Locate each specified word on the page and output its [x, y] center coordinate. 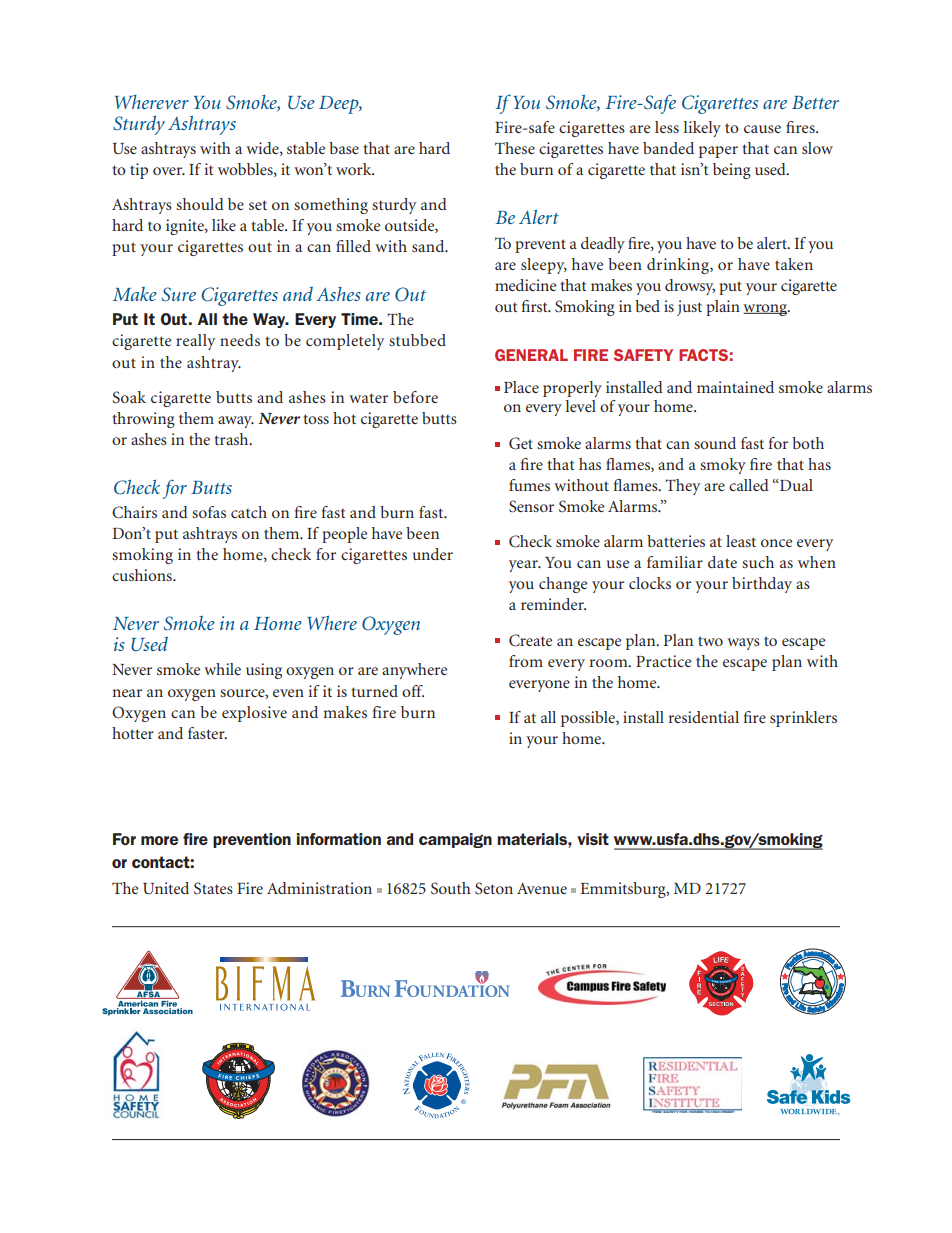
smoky [723, 466]
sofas [209, 512]
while [222, 669]
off [413, 691]
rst [540, 307]
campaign [455, 840]
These [515, 148]
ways [743, 644]
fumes [529, 485]
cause [762, 129]
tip [139, 171]
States [213, 888]
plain [723, 308]
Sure [179, 294]
